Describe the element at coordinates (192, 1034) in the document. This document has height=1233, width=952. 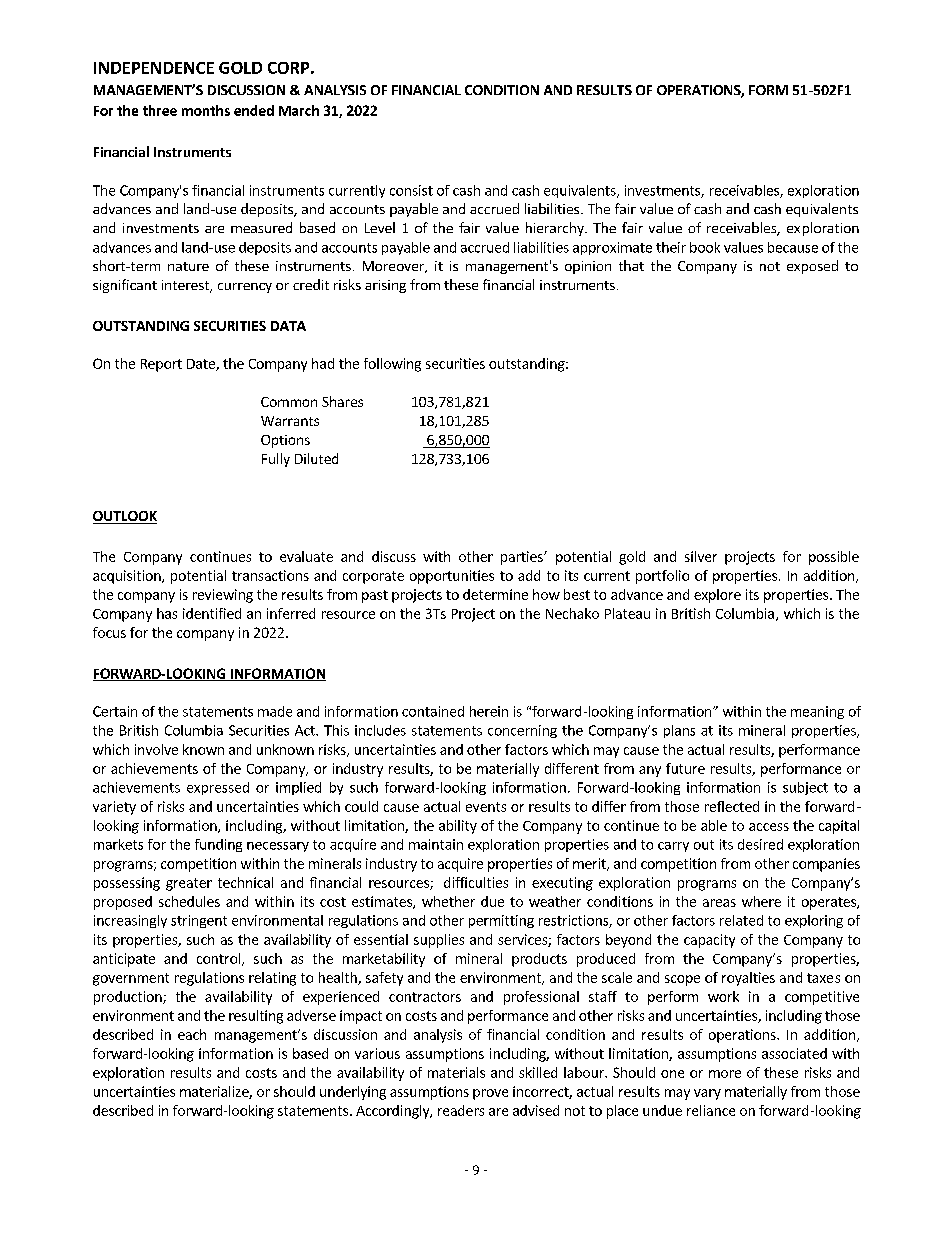
I see `each` at that location.
